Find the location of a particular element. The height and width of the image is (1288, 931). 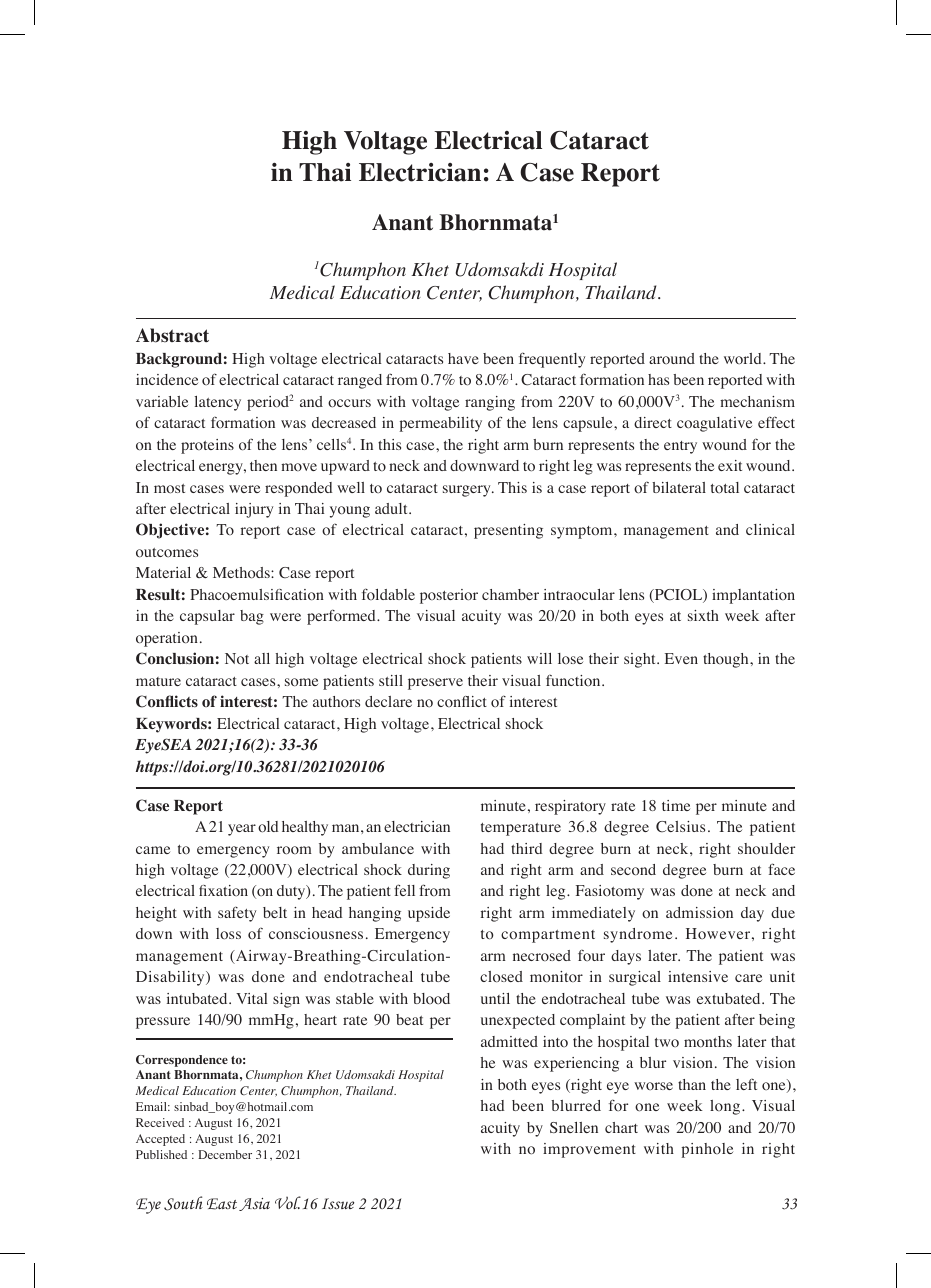

December is located at coordinates (225, 1154).
